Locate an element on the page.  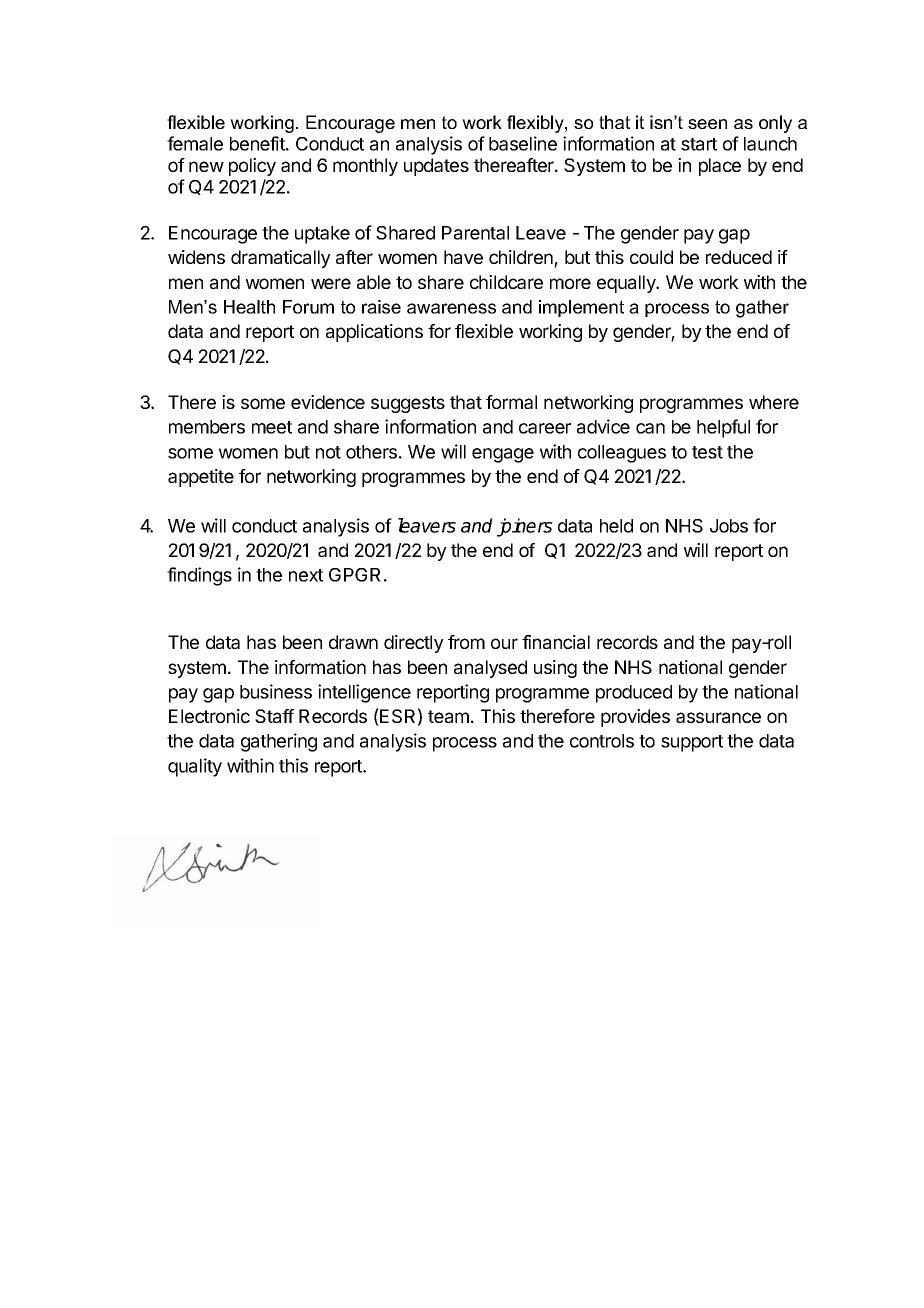
meet is located at coordinates (272, 427).
